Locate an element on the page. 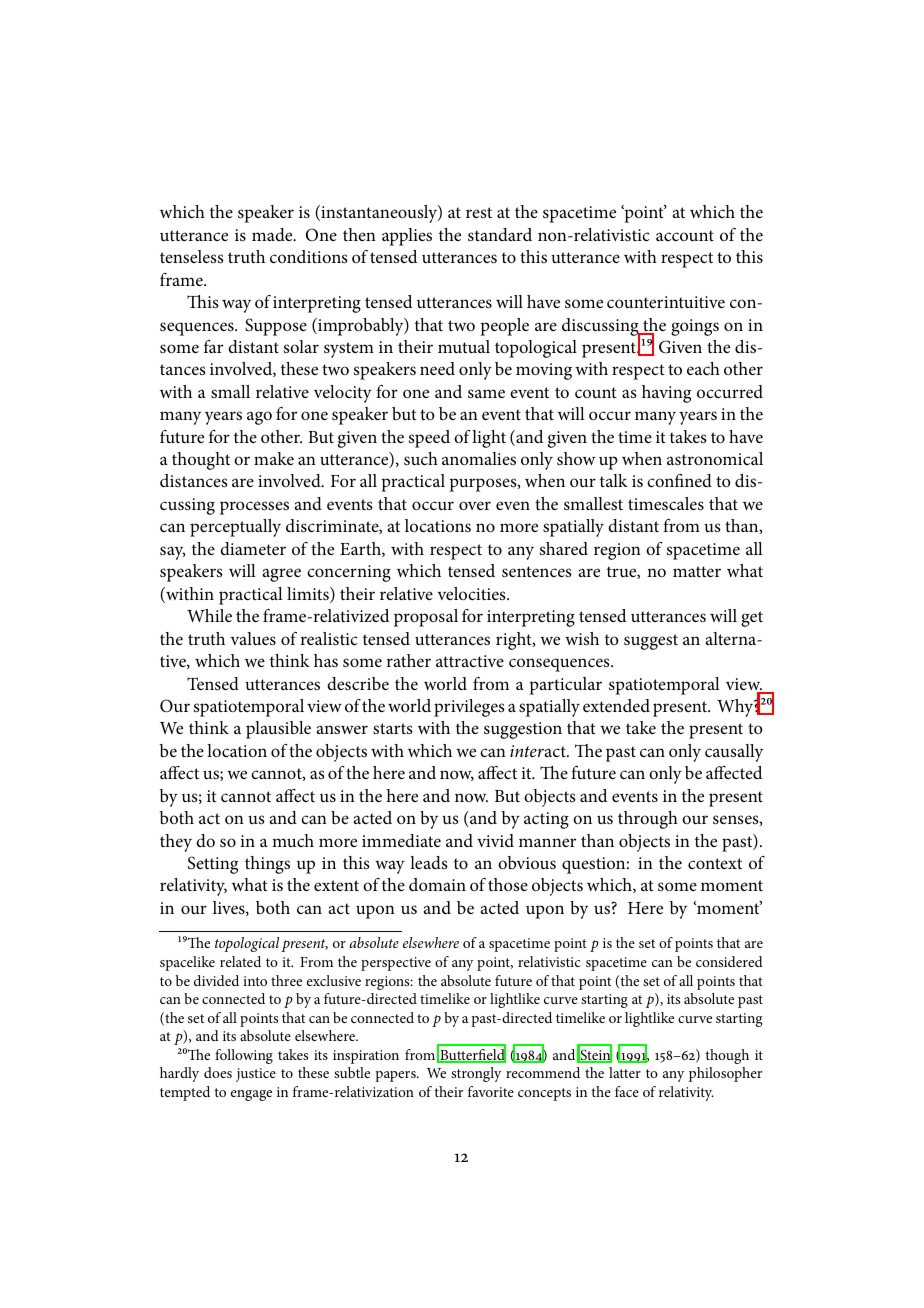 This document has height=1308, width=924. plausible is located at coordinates (278, 730).
